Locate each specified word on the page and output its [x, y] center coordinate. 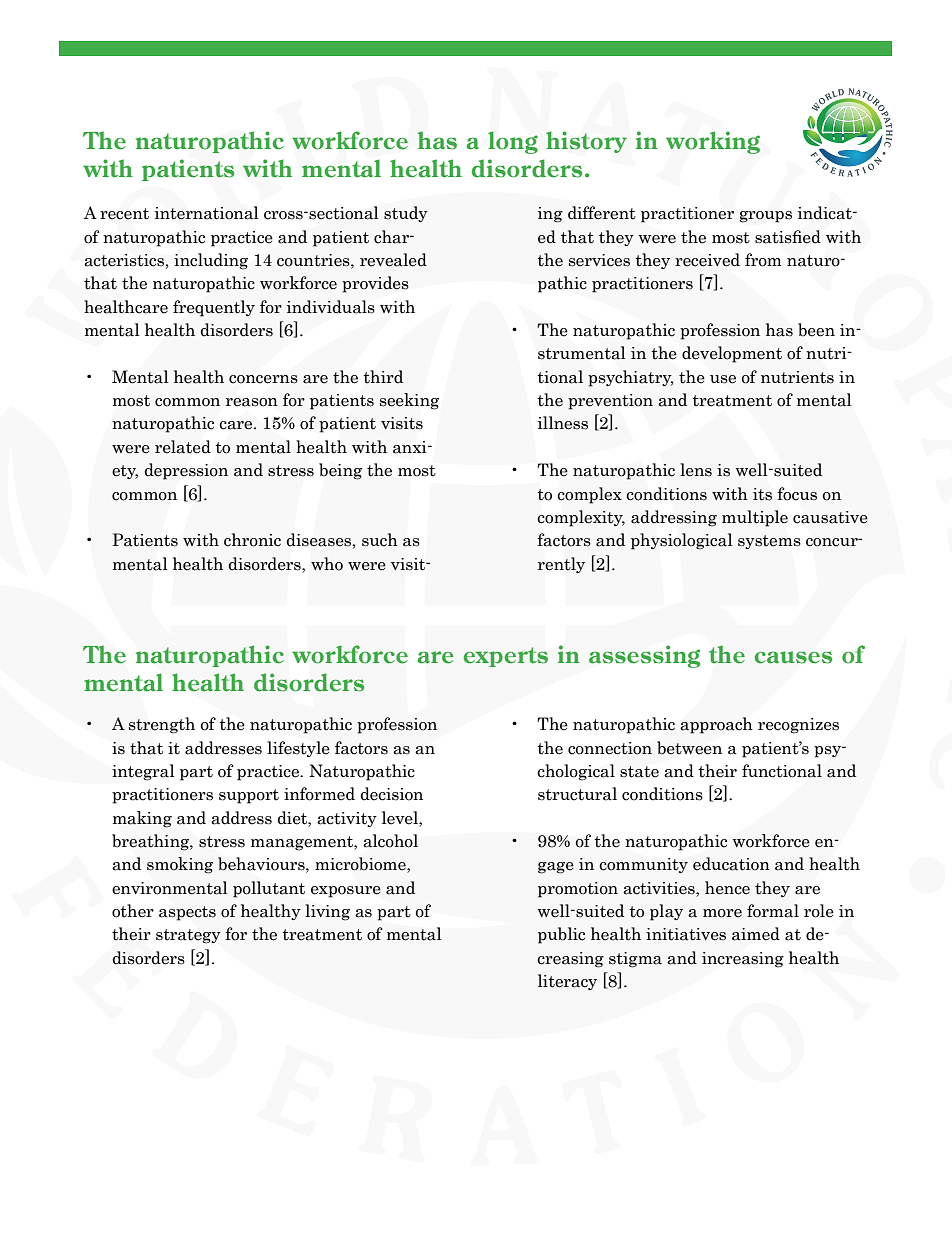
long [513, 142]
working [713, 142]
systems [769, 542]
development [732, 354]
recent [124, 214]
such [380, 540]
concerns [263, 379]
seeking [409, 401]
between [689, 748]
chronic [252, 540]
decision [391, 794]
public [561, 935]
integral [143, 772]
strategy [188, 936]
